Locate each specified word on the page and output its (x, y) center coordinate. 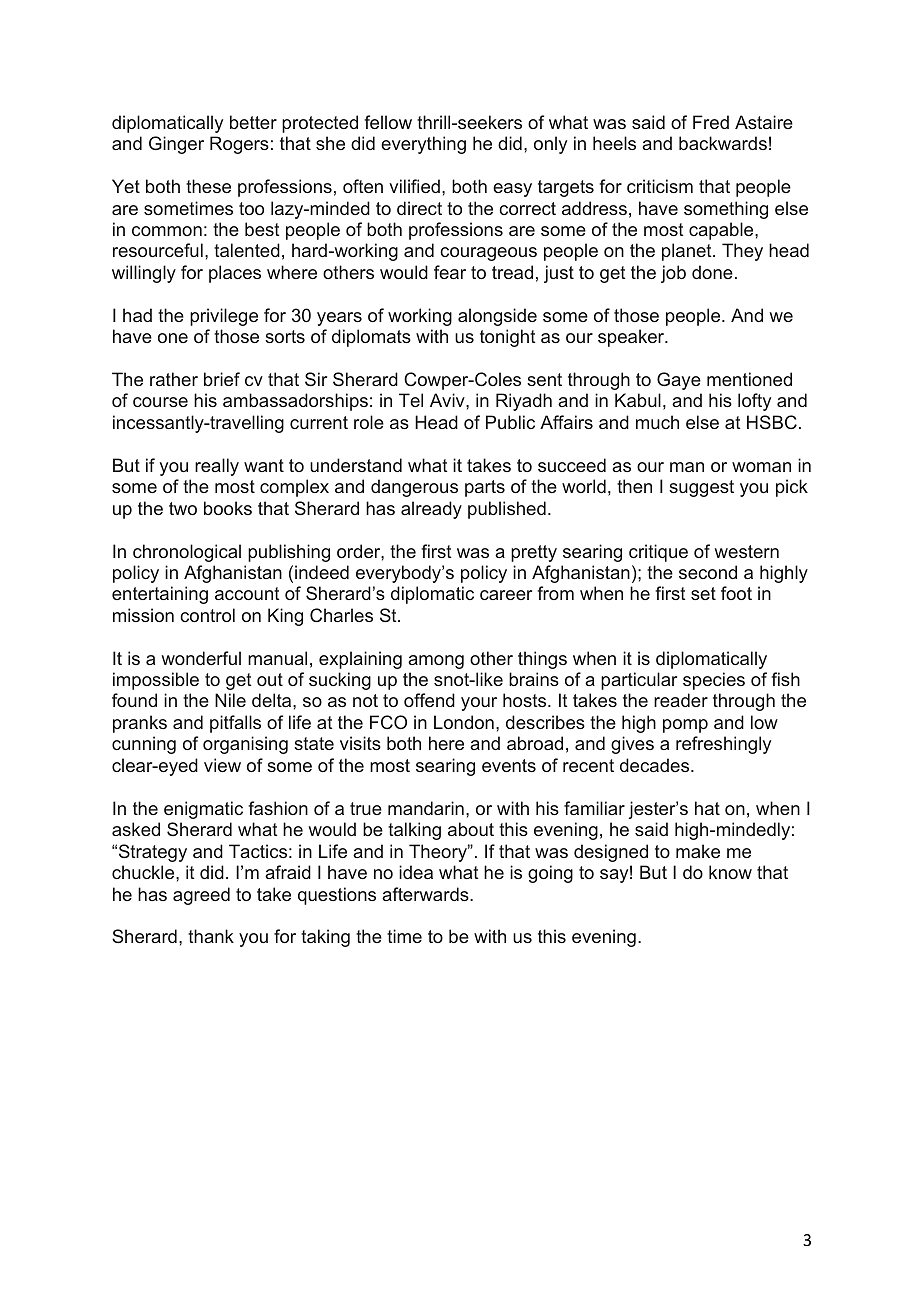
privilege (224, 317)
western (746, 551)
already (431, 510)
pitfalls (235, 724)
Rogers (239, 145)
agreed (201, 896)
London (464, 722)
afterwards (426, 894)
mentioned (749, 379)
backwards (723, 143)
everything (423, 145)
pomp (685, 726)
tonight (507, 338)
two (183, 508)
